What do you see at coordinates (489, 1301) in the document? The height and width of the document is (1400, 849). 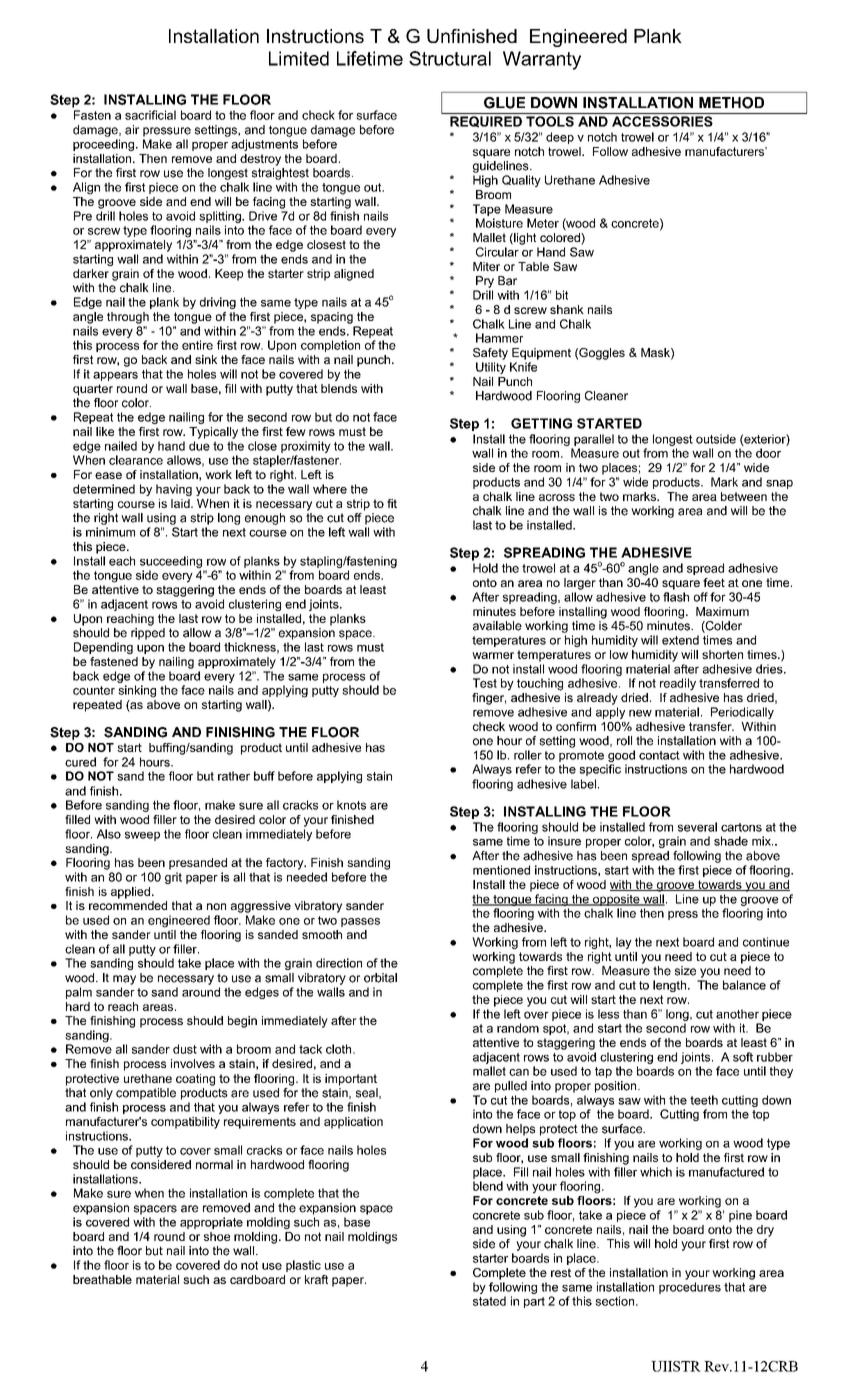 I see `stated` at bounding box center [489, 1301].
